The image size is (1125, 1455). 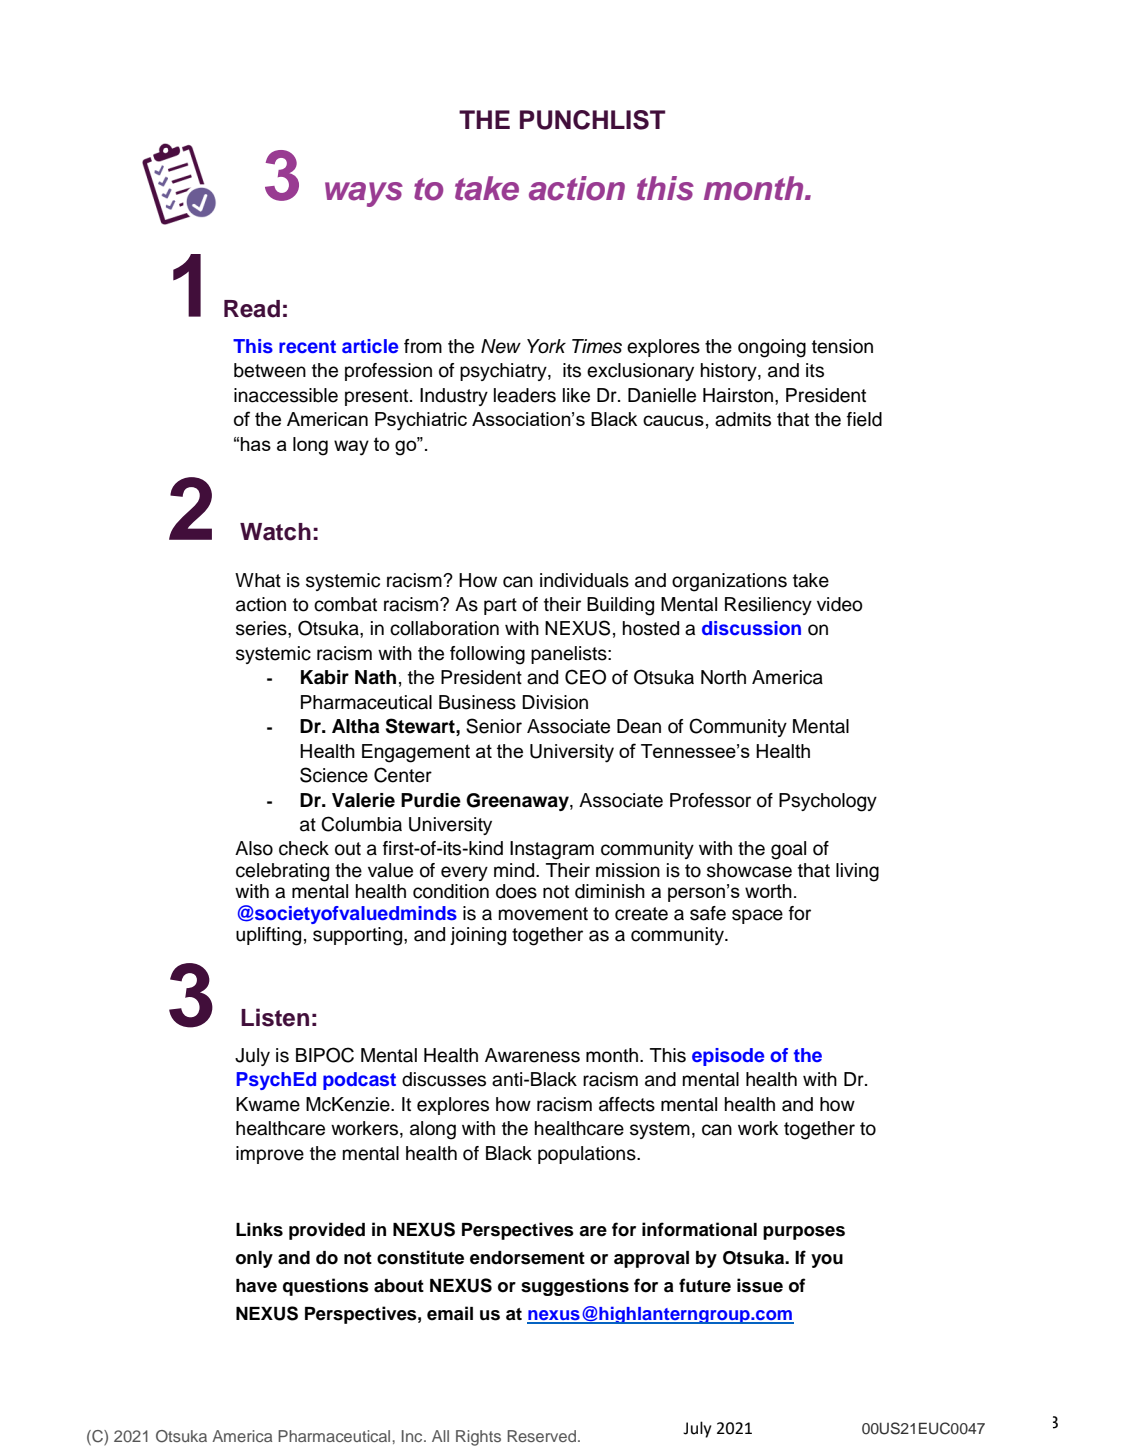 I want to click on ongoing, so click(x=772, y=348).
